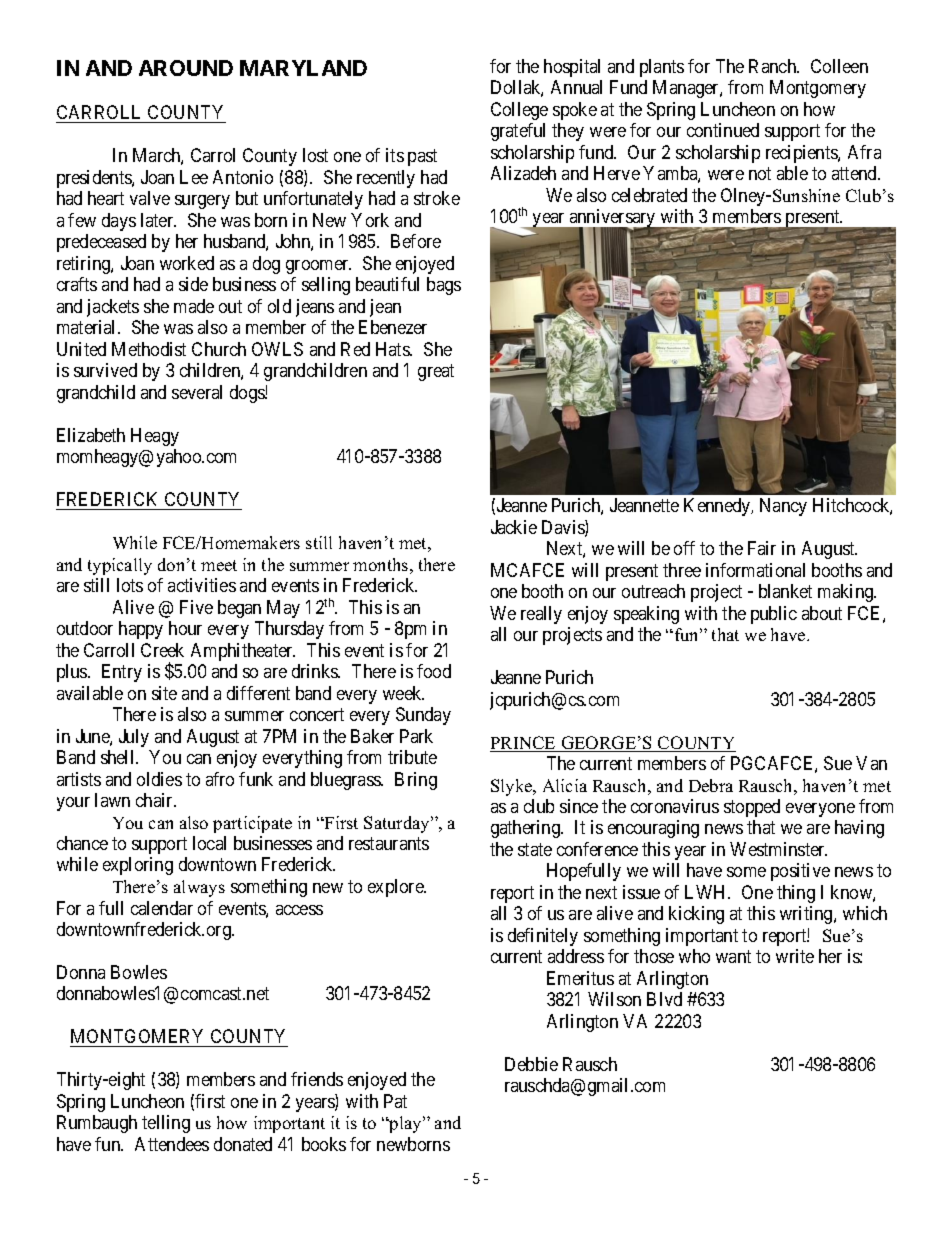 The image size is (952, 1233). I want to click on Bring, so click(416, 781).
